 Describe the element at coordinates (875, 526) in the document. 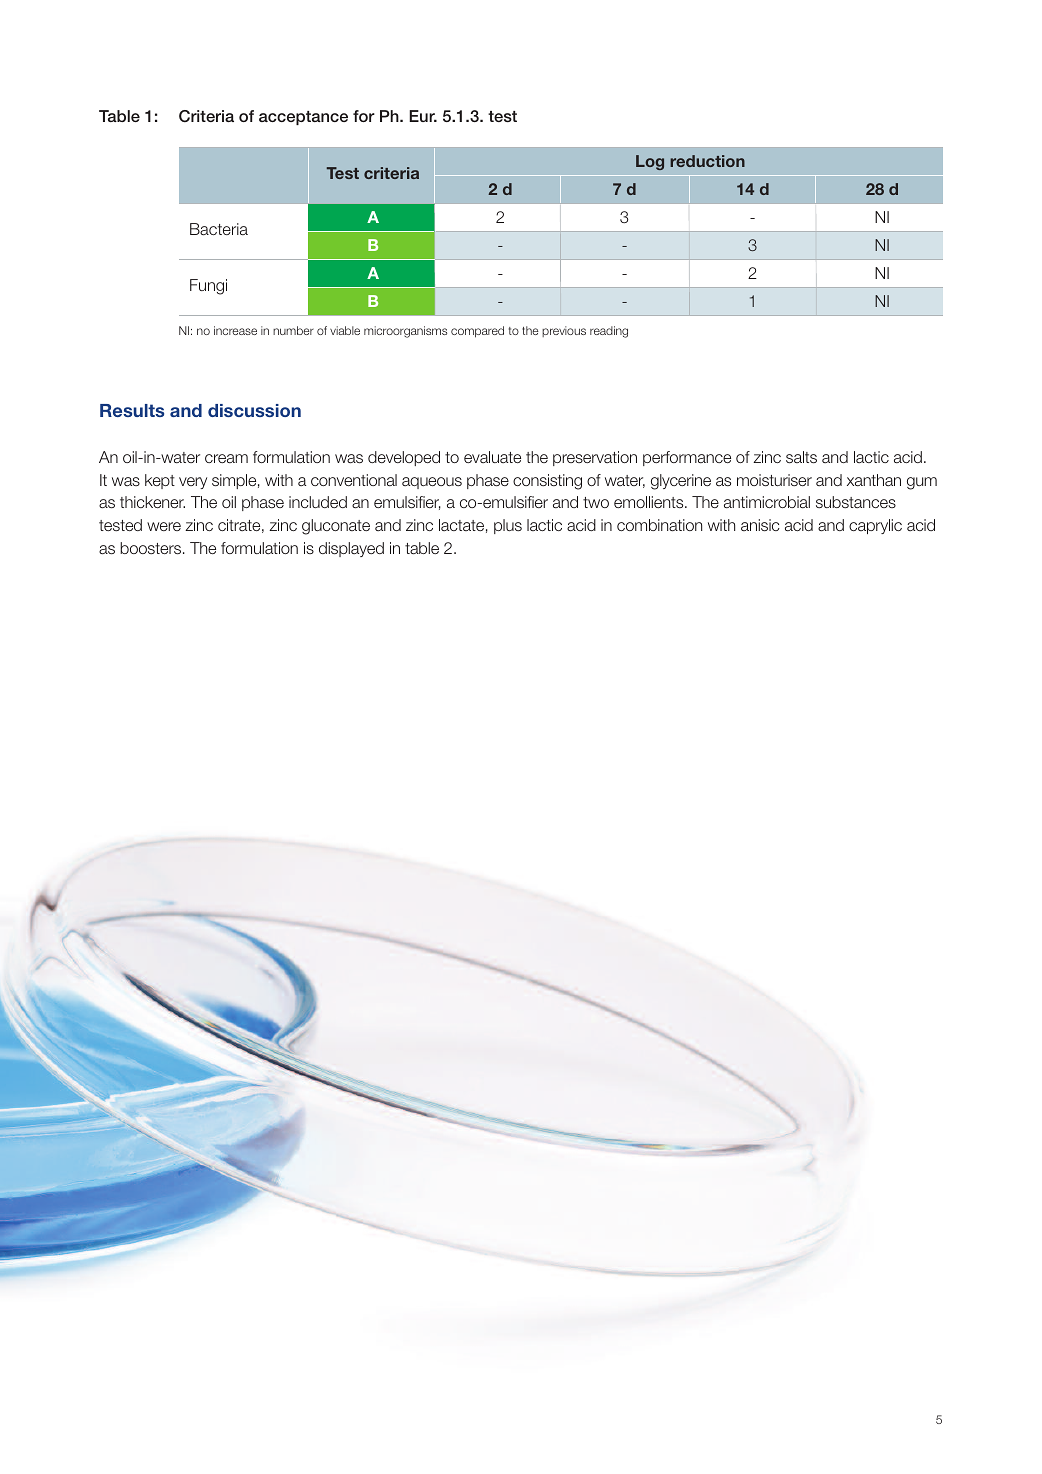

I see `caprylic` at that location.
